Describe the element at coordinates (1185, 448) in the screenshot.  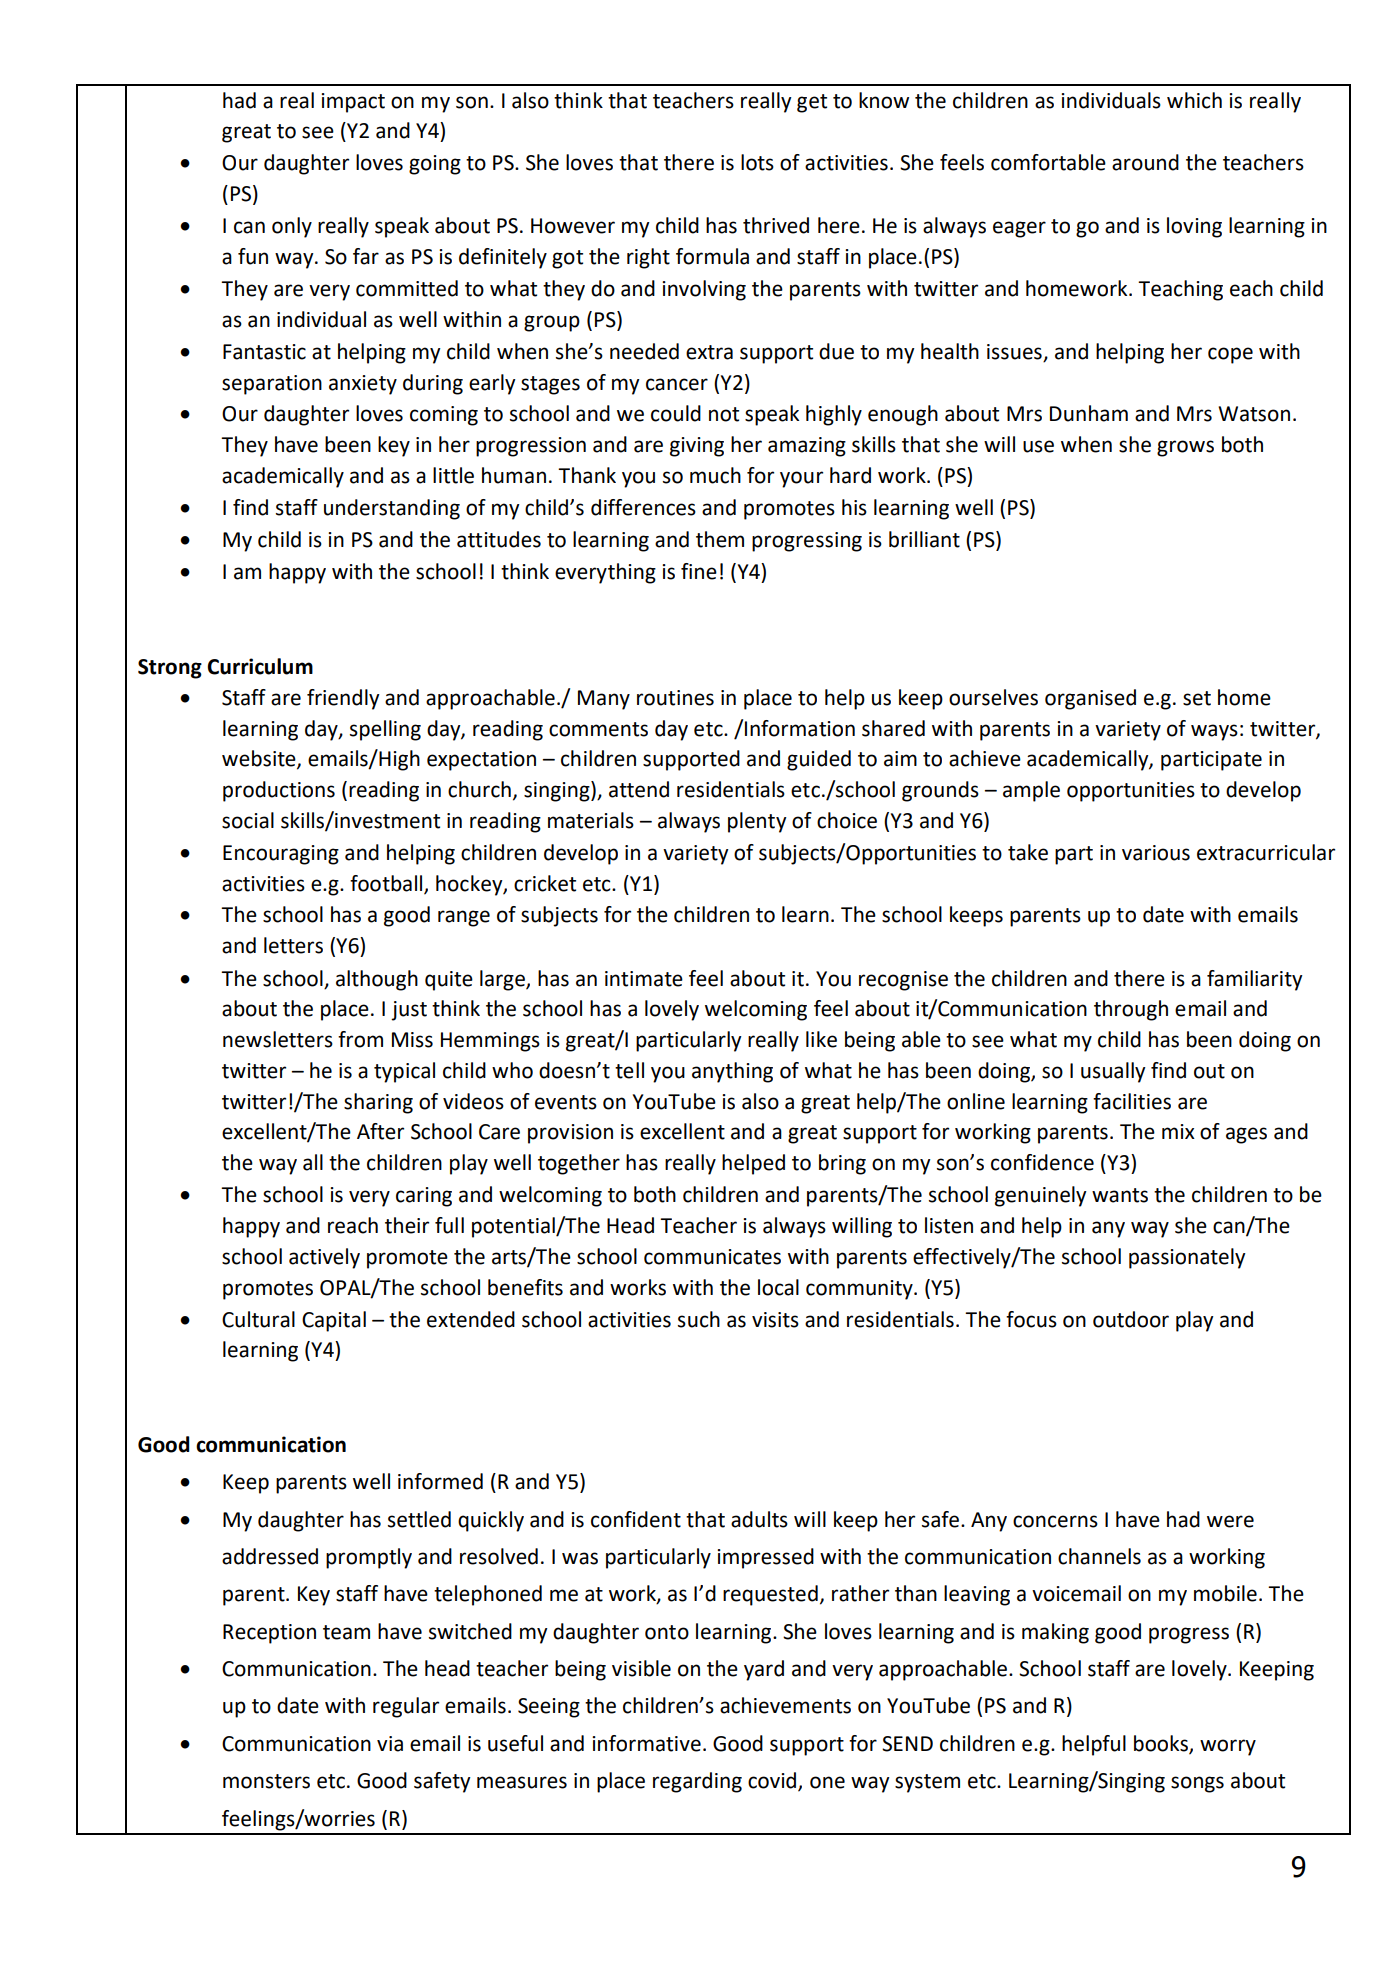
I see `grows` at that location.
